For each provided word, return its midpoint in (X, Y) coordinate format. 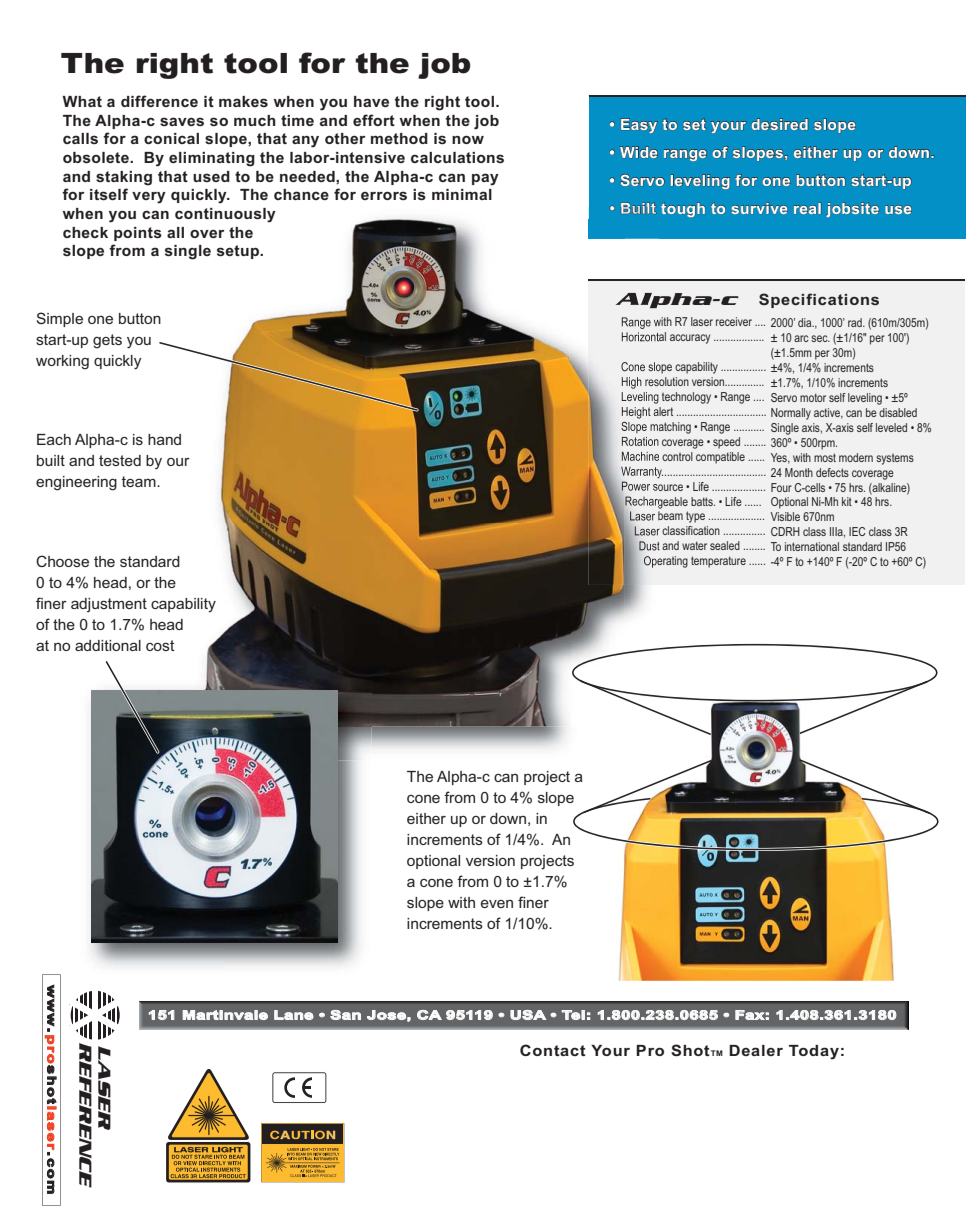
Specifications (819, 300)
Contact (553, 1050)
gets (107, 341)
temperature (718, 562)
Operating (666, 562)
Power (634, 487)
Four (781, 487)
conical (171, 138)
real (807, 208)
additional (108, 645)
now (468, 139)
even (497, 904)
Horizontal (644, 337)
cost (160, 645)
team (140, 481)
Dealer (756, 1050)
